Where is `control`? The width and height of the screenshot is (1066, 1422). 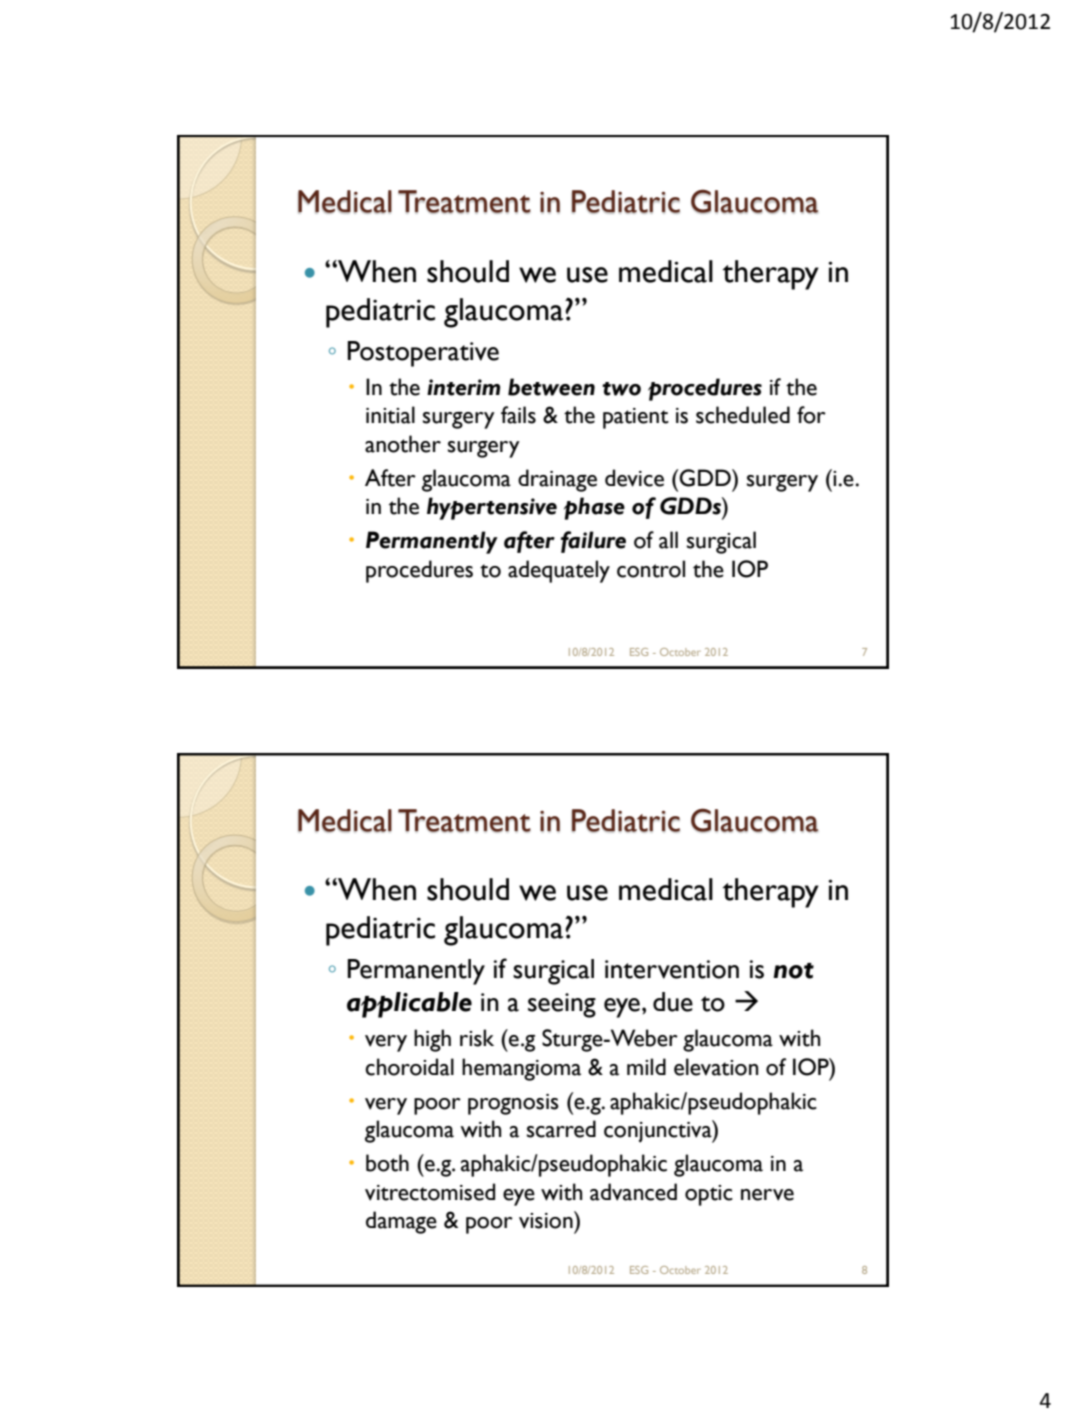
control is located at coordinates (651, 569).
